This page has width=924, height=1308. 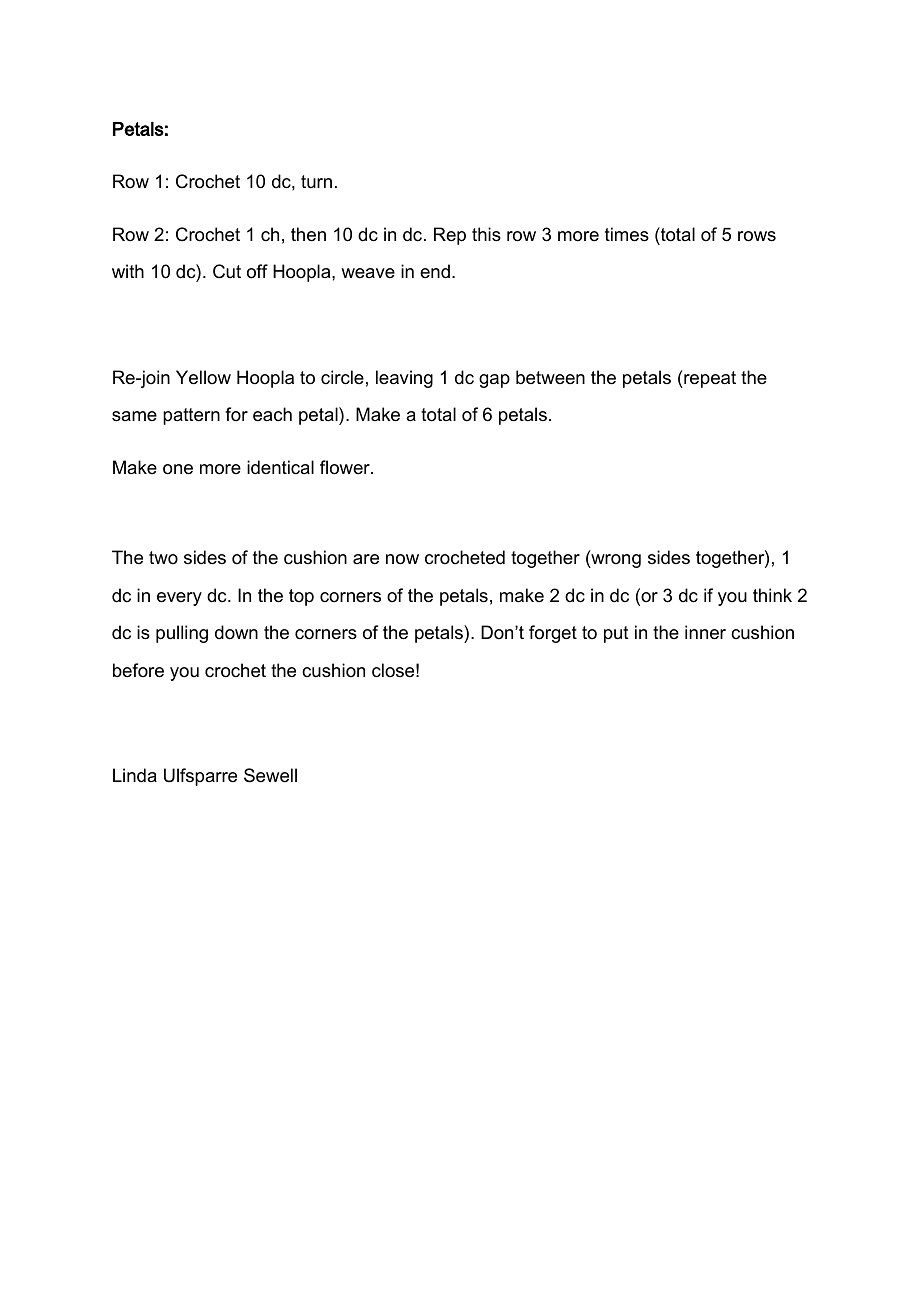 I want to click on Sewell, so click(x=270, y=775).
